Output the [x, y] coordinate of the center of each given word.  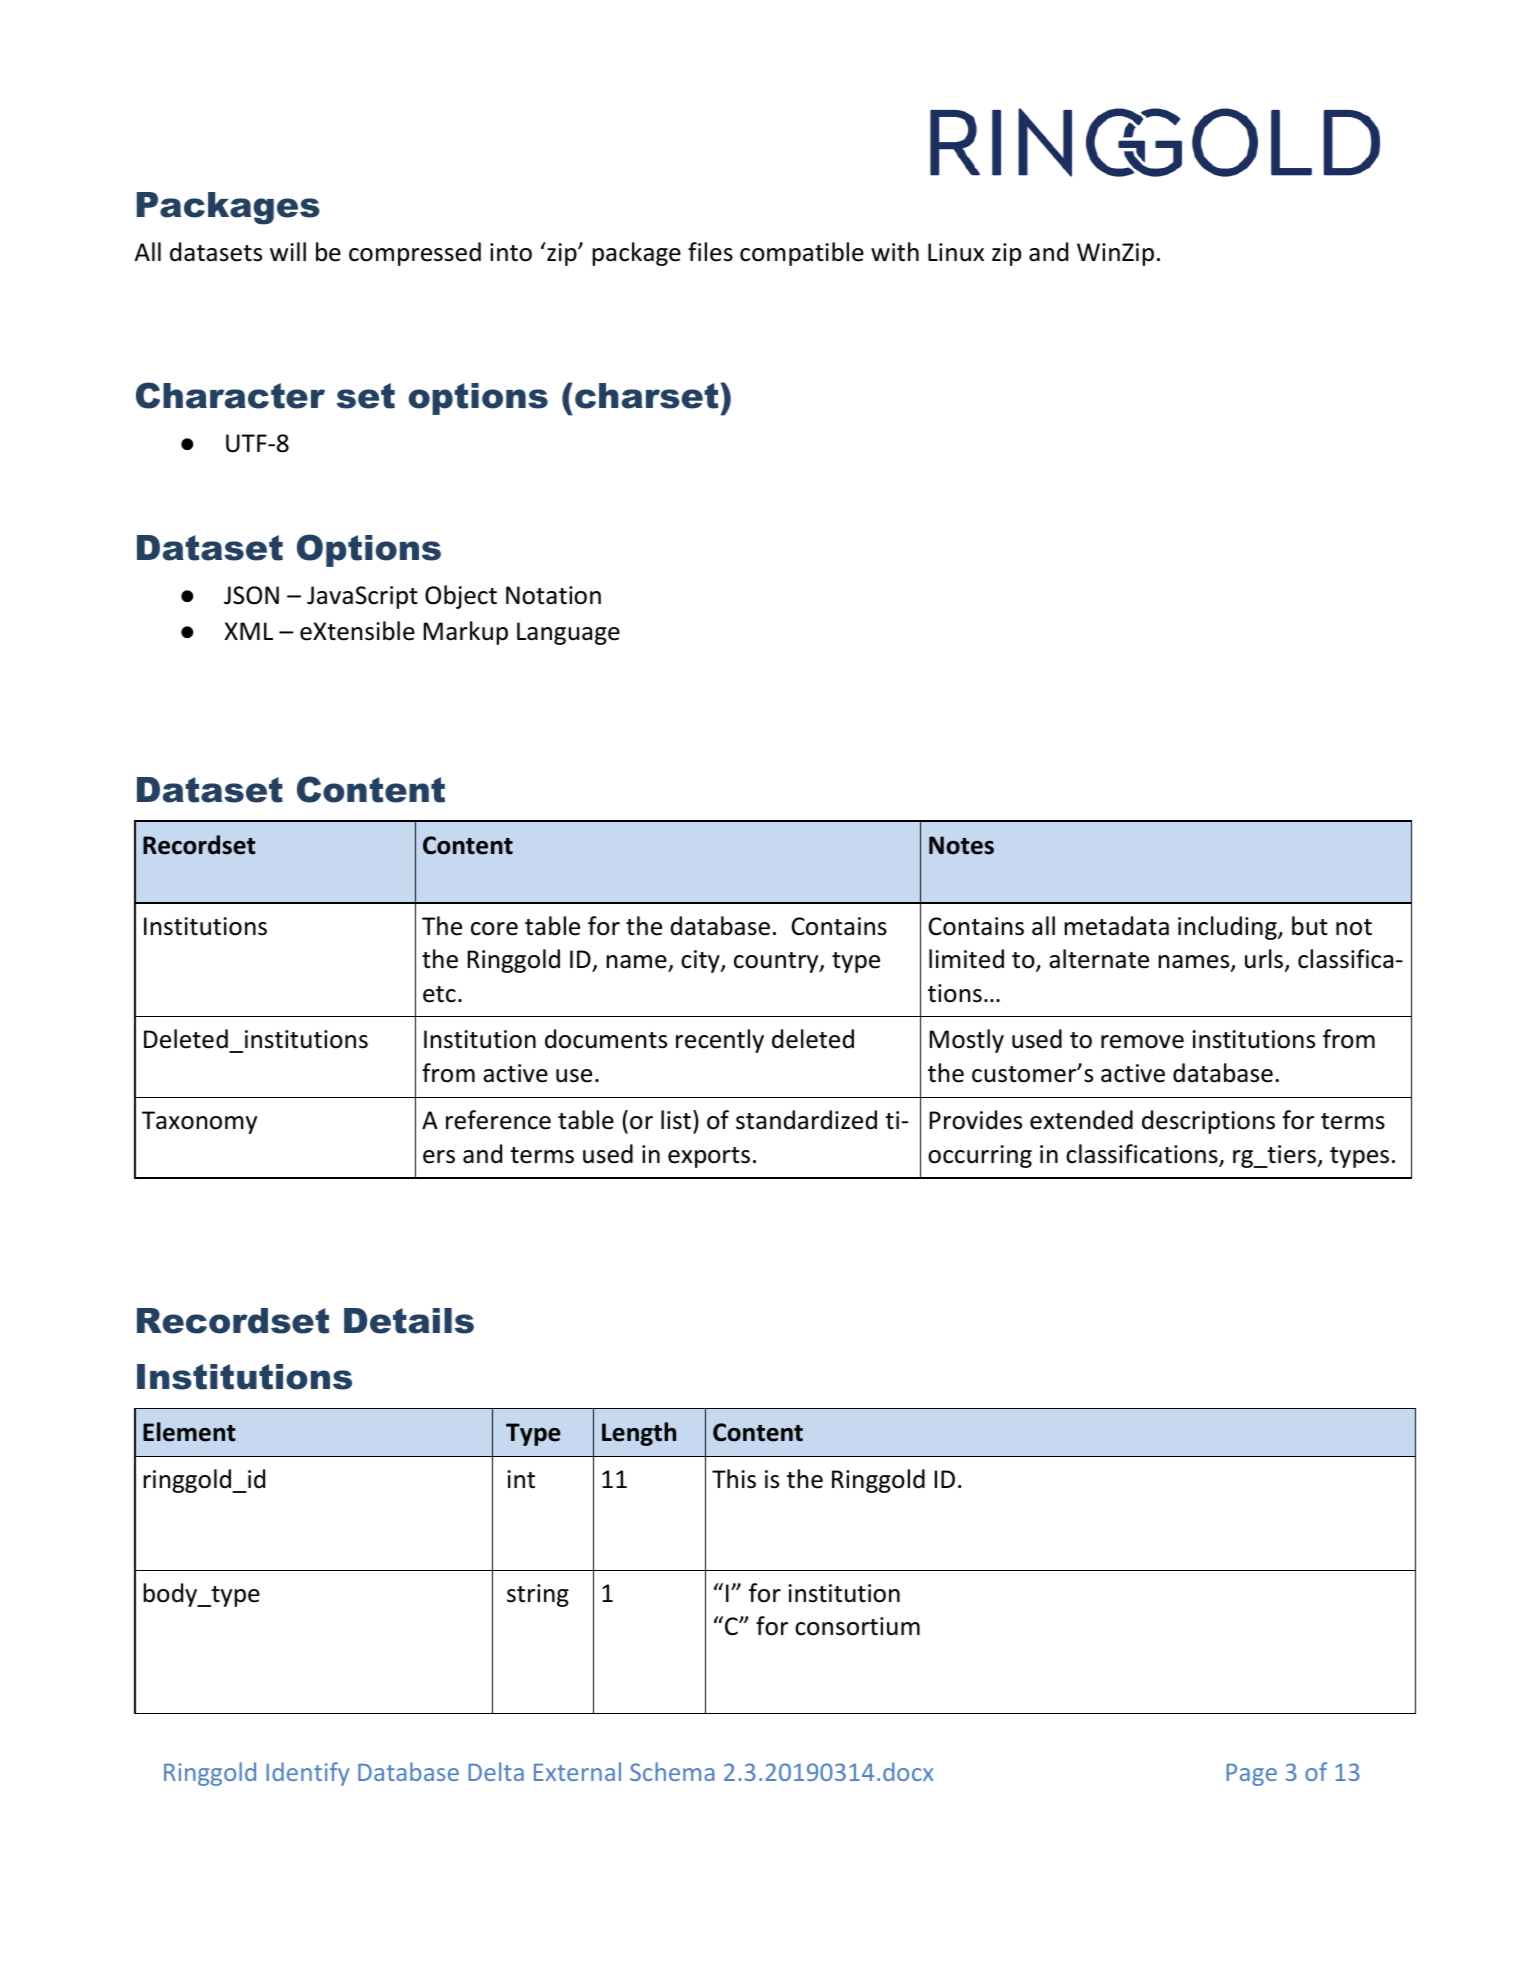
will [288, 251]
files [710, 252]
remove [1142, 1042]
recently [720, 1041]
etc [439, 994]
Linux [956, 252]
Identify [307, 1774]
